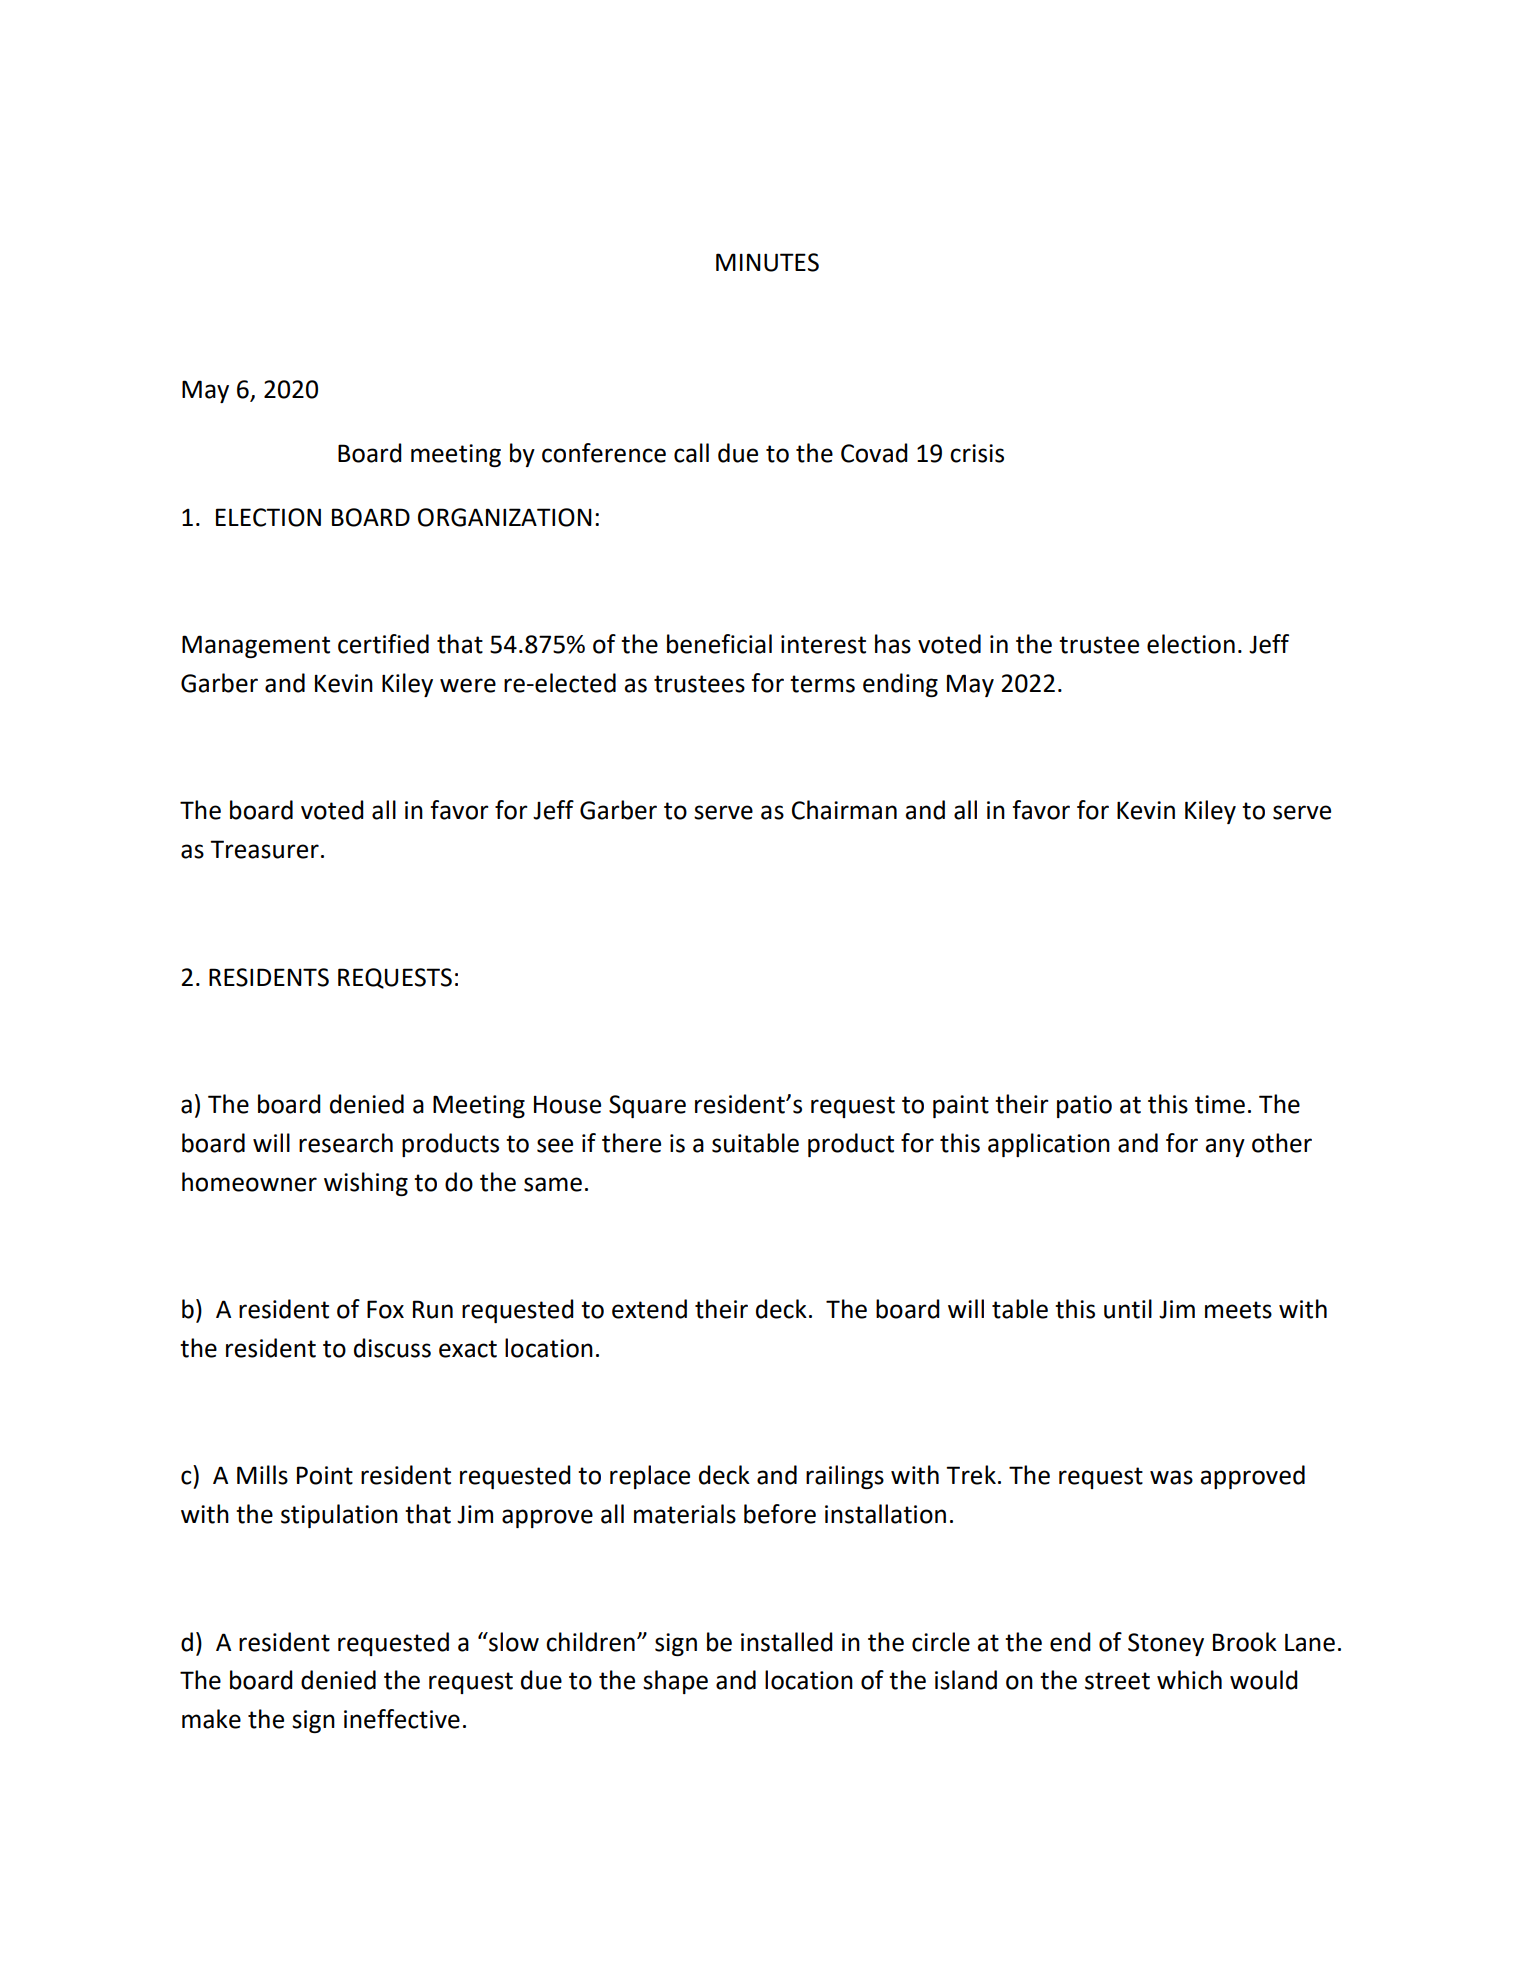 The height and width of the screenshot is (1985, 1534). I want to click on ending, so click(900, 685).
